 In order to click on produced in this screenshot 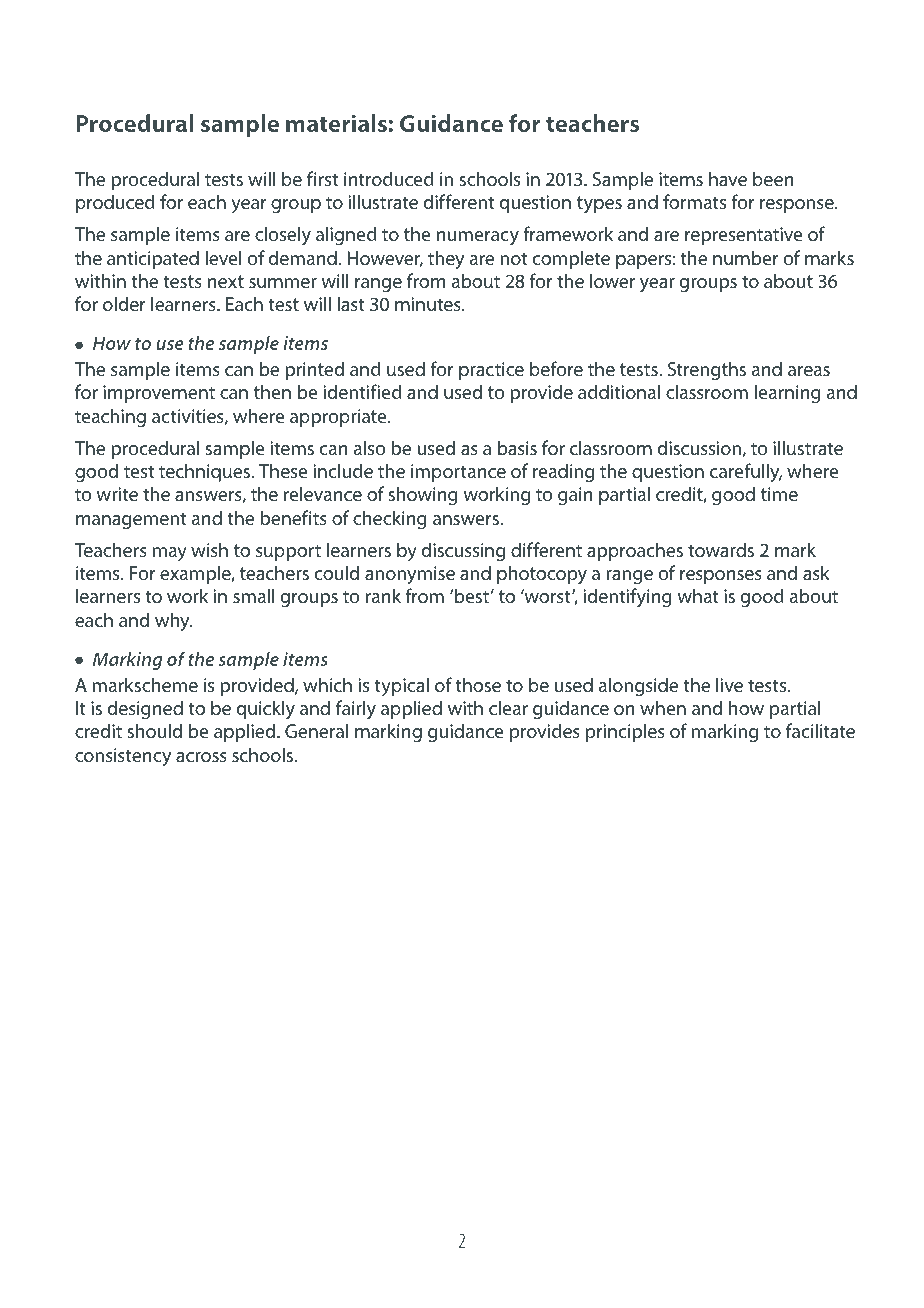, I will do `click(115, 203)`.
